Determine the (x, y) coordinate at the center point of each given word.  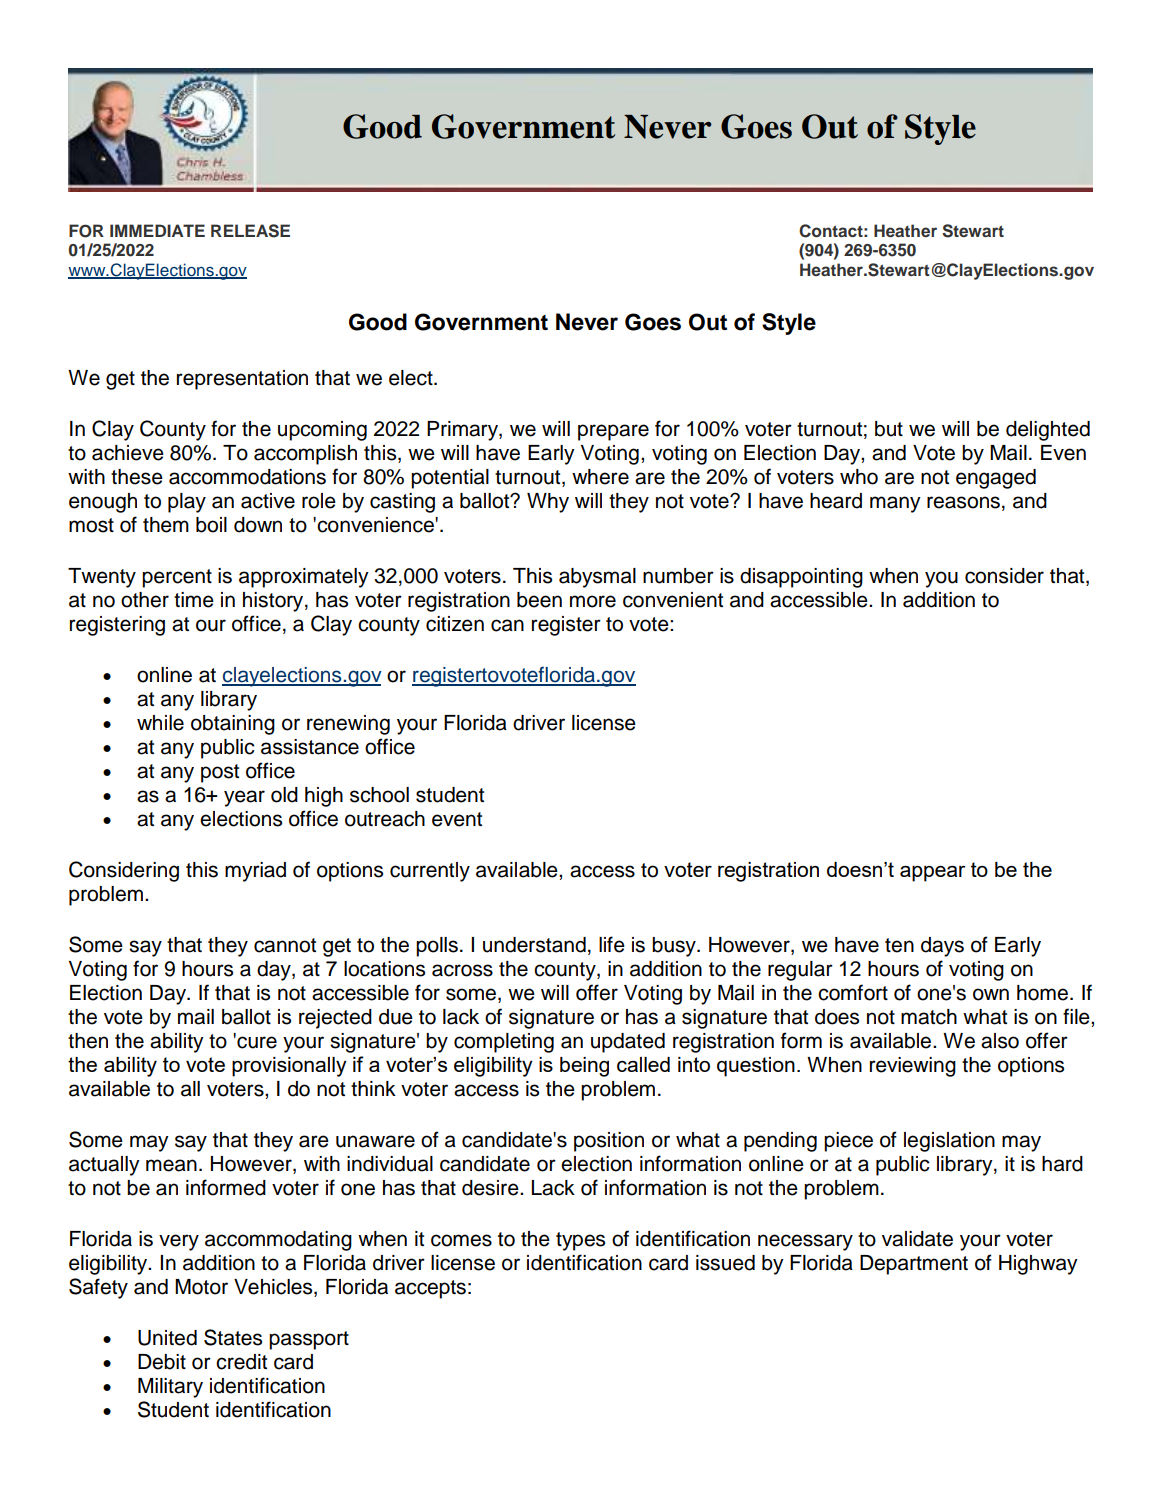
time (194, 600)
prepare (613, 432)
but (889, 429)
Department (914, 1265)
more (593, 601)
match (929, 1017)
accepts (430, 1289)
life (612, 944)
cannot (285, 945)
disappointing (801, 578)
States (233, 1337)
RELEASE (250, 231)
